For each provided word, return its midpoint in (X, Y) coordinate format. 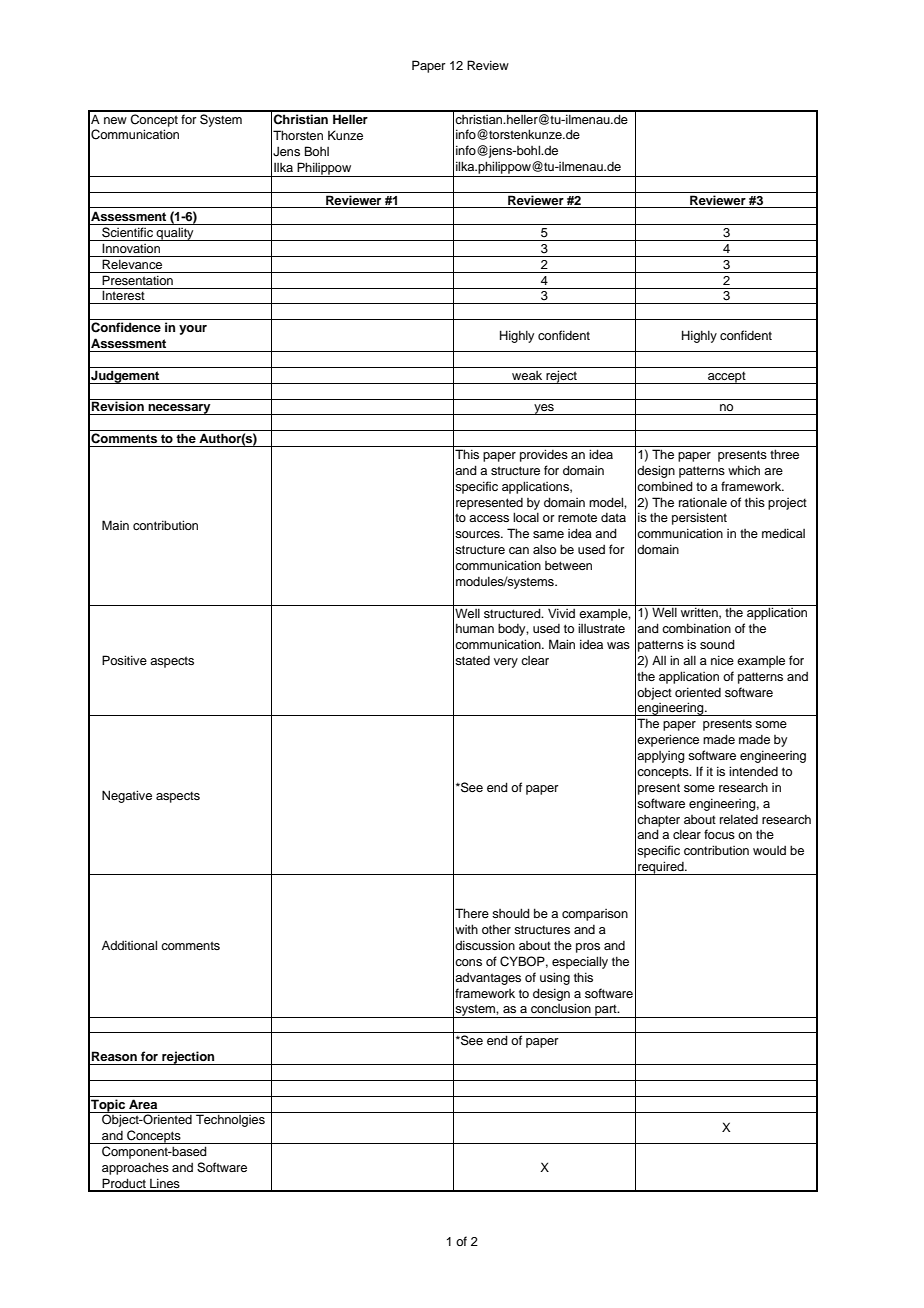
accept (727, 377)
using (555, 978)
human (475, 628)
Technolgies (230, 1119)
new (115, 120)
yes (544, 409)
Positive (124, 660)
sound (717, 644)
